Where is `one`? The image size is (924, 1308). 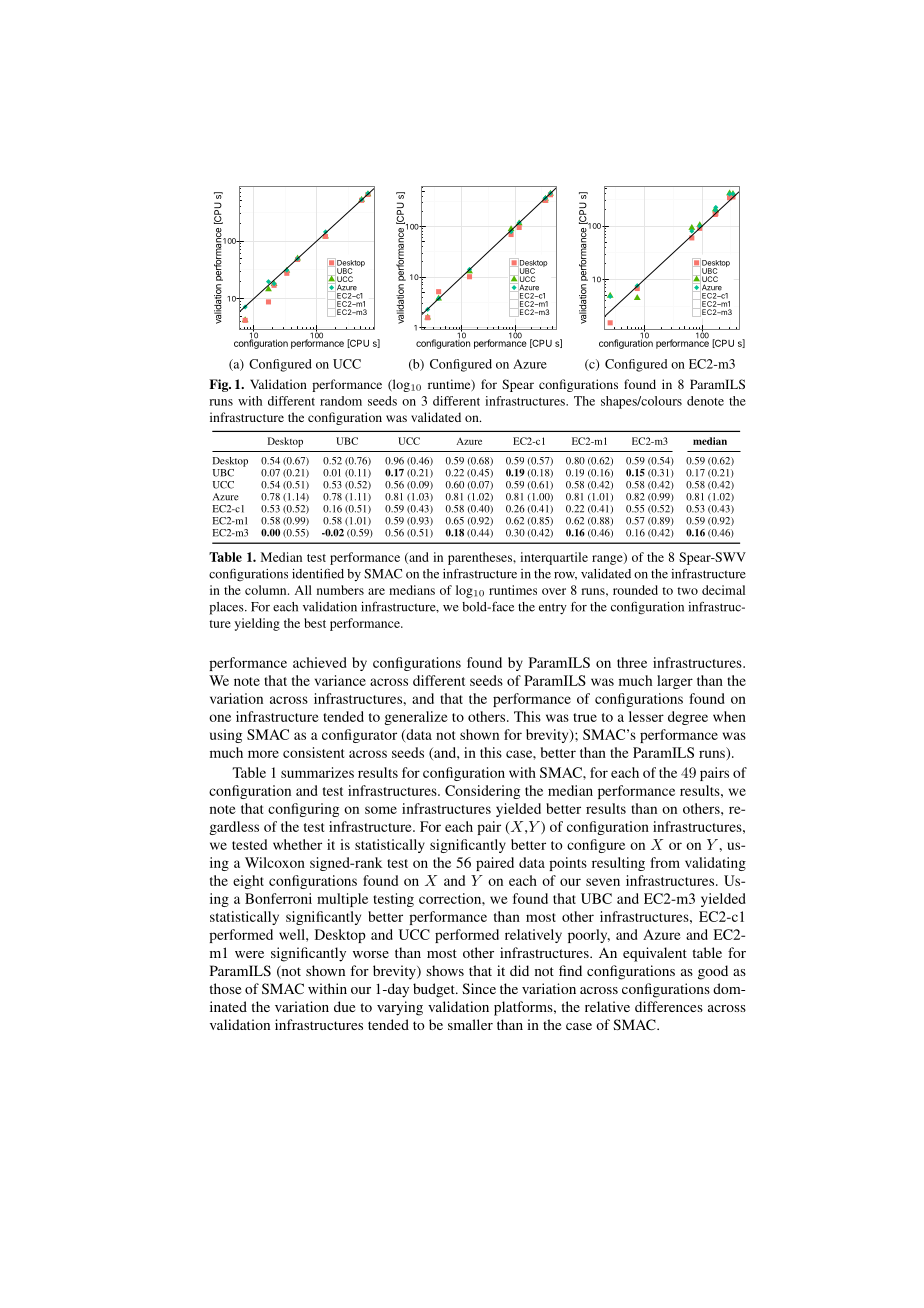
one is located at coordinates (220, 718).
